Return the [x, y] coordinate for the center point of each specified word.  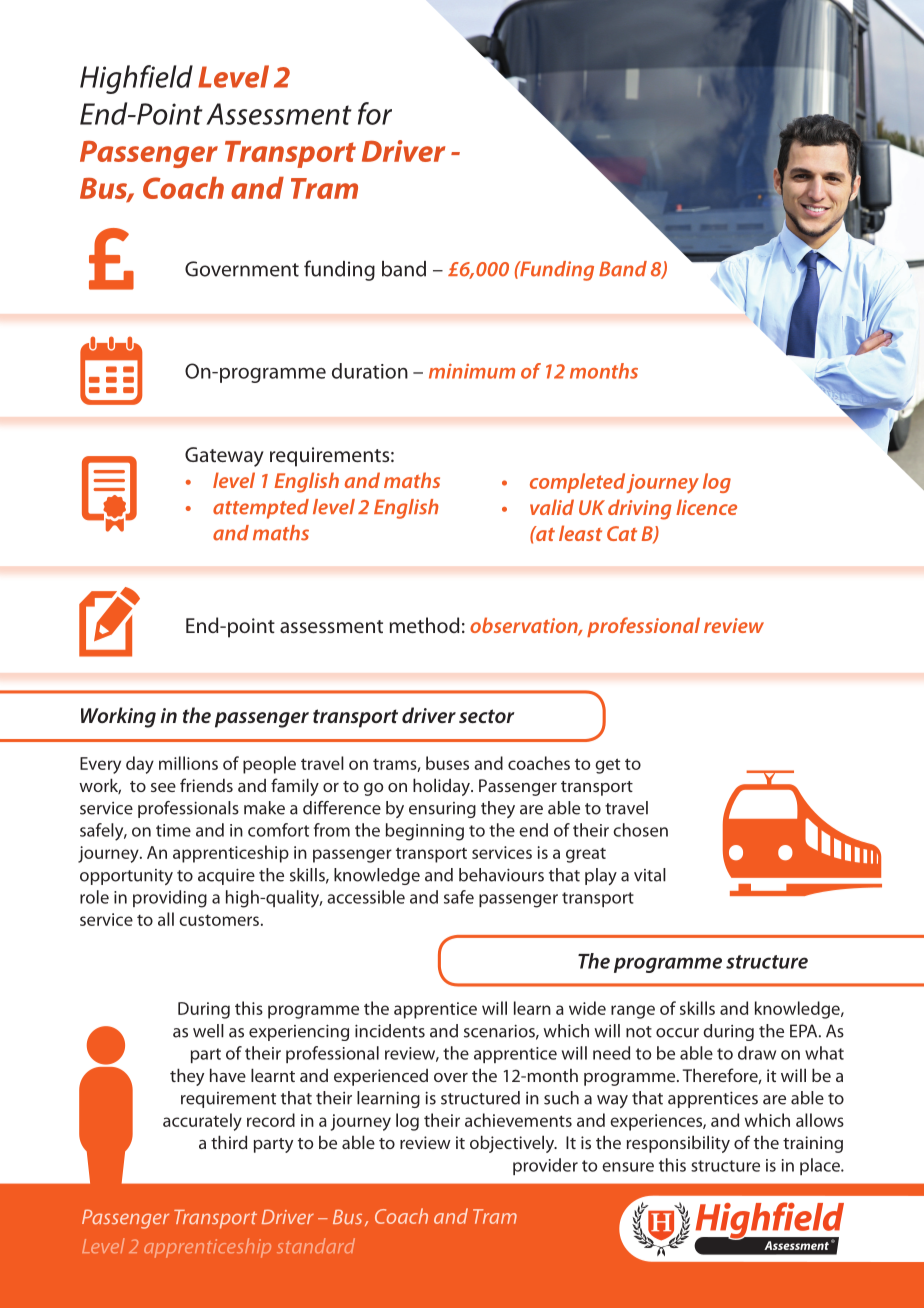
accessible [366, 897]
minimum [472, 371]
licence [706, 507]
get [607, 766]
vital [650, 875]
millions [188, 763]
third [229, 1142]
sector [487, 716]
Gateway [224, 457]
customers [219, 920]
